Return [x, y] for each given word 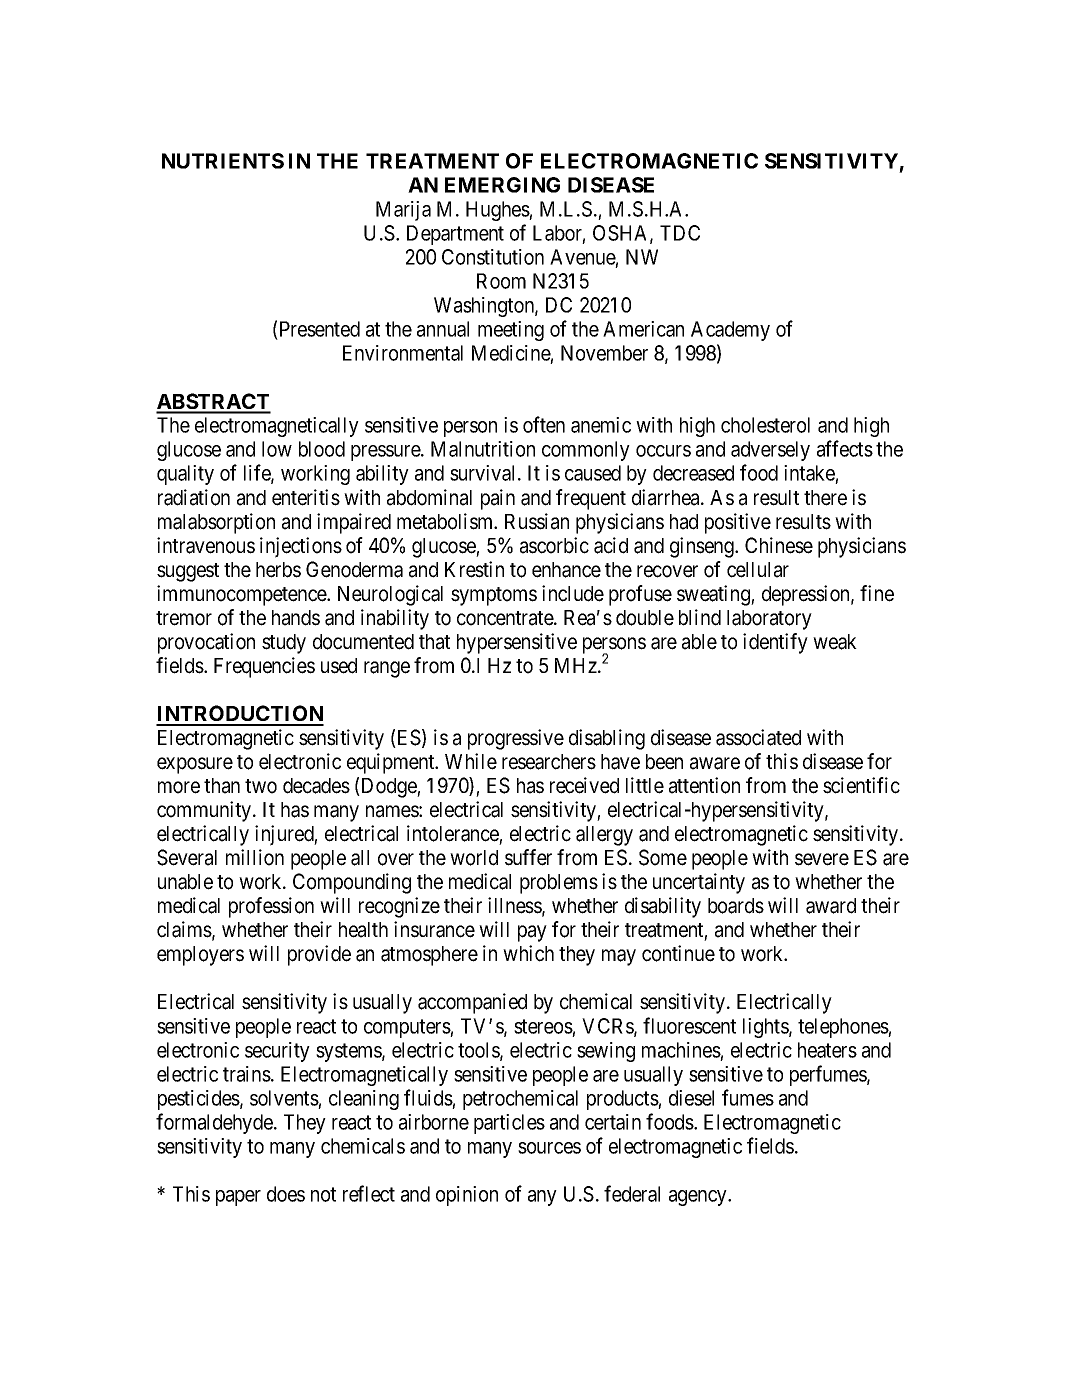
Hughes [498, 211]
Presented [320, 329]
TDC [680, 233]
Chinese [779, 545]
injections [301, 547]
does [286, 1194]
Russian [537, 521]
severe [822, 859]
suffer [528, 857]
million [255, 857]
